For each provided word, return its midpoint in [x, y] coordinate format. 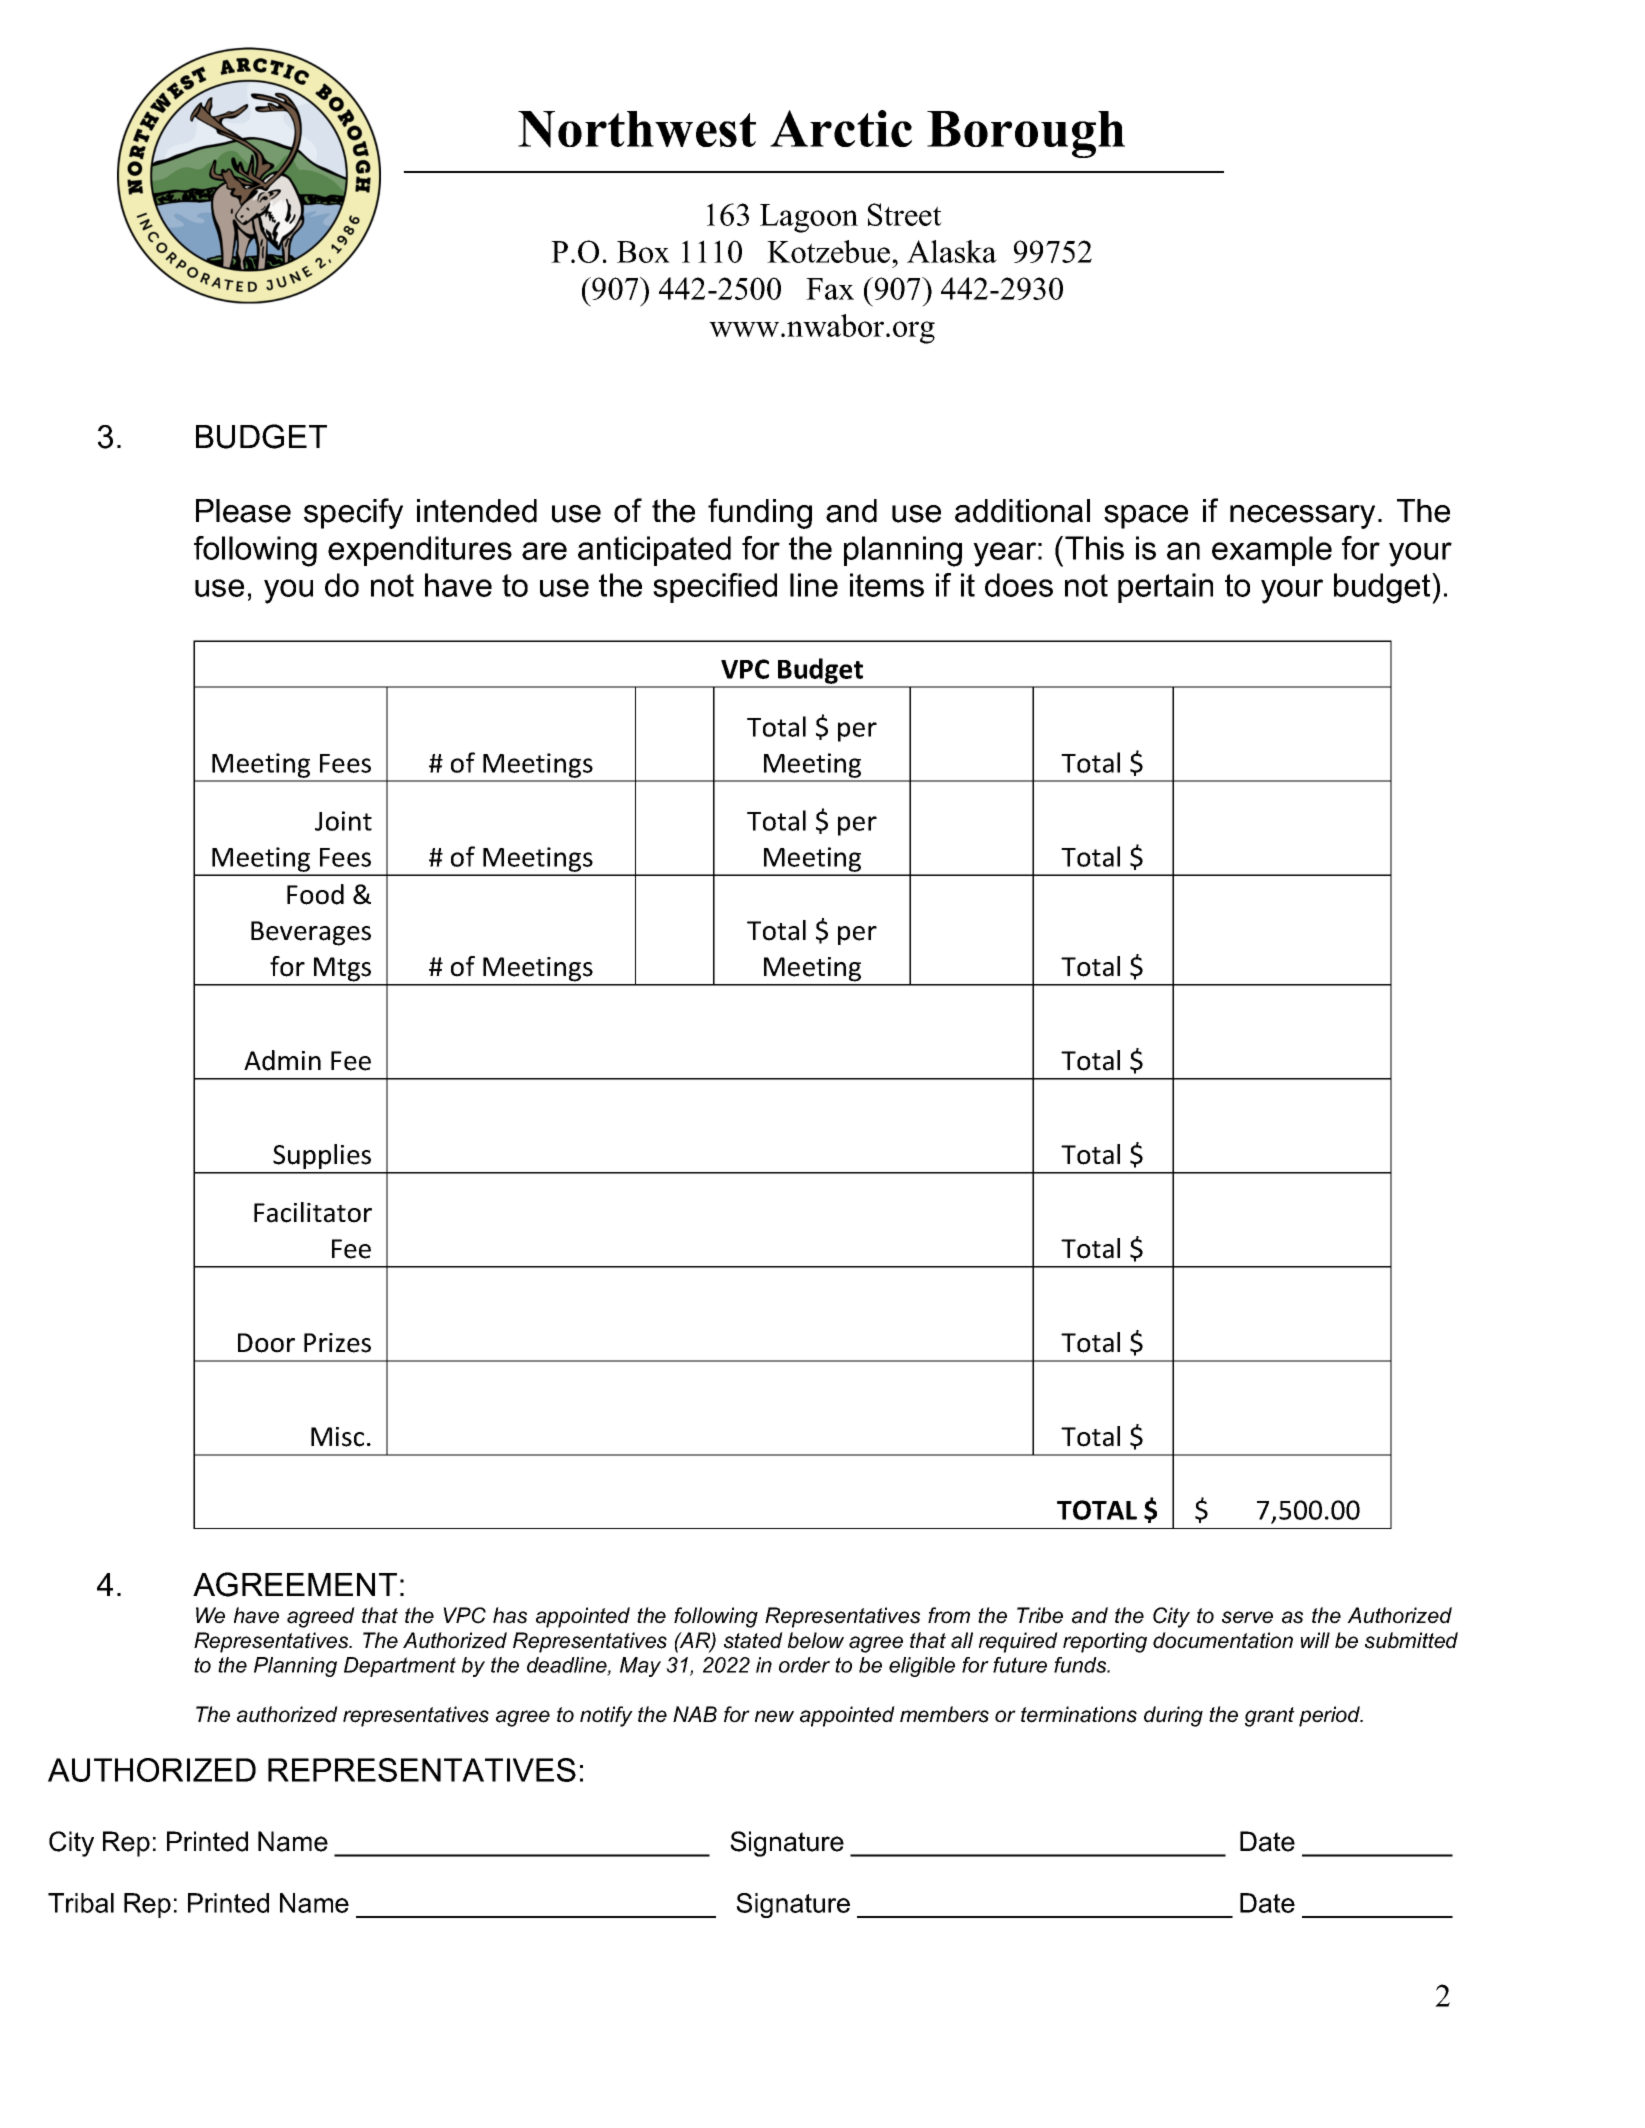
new [774, 1716]
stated [753, 1640]
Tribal [81, 1903]
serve [1247, 1617]
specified [715, 588]
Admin [282, 1060]
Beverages [311, 933]
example [1272, 551]
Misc [337, 1437]
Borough [1026, 134]
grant [1270, 1717]
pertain [1165, 588]
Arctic [841, 128]
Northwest [637, 129]
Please [243, 511]
